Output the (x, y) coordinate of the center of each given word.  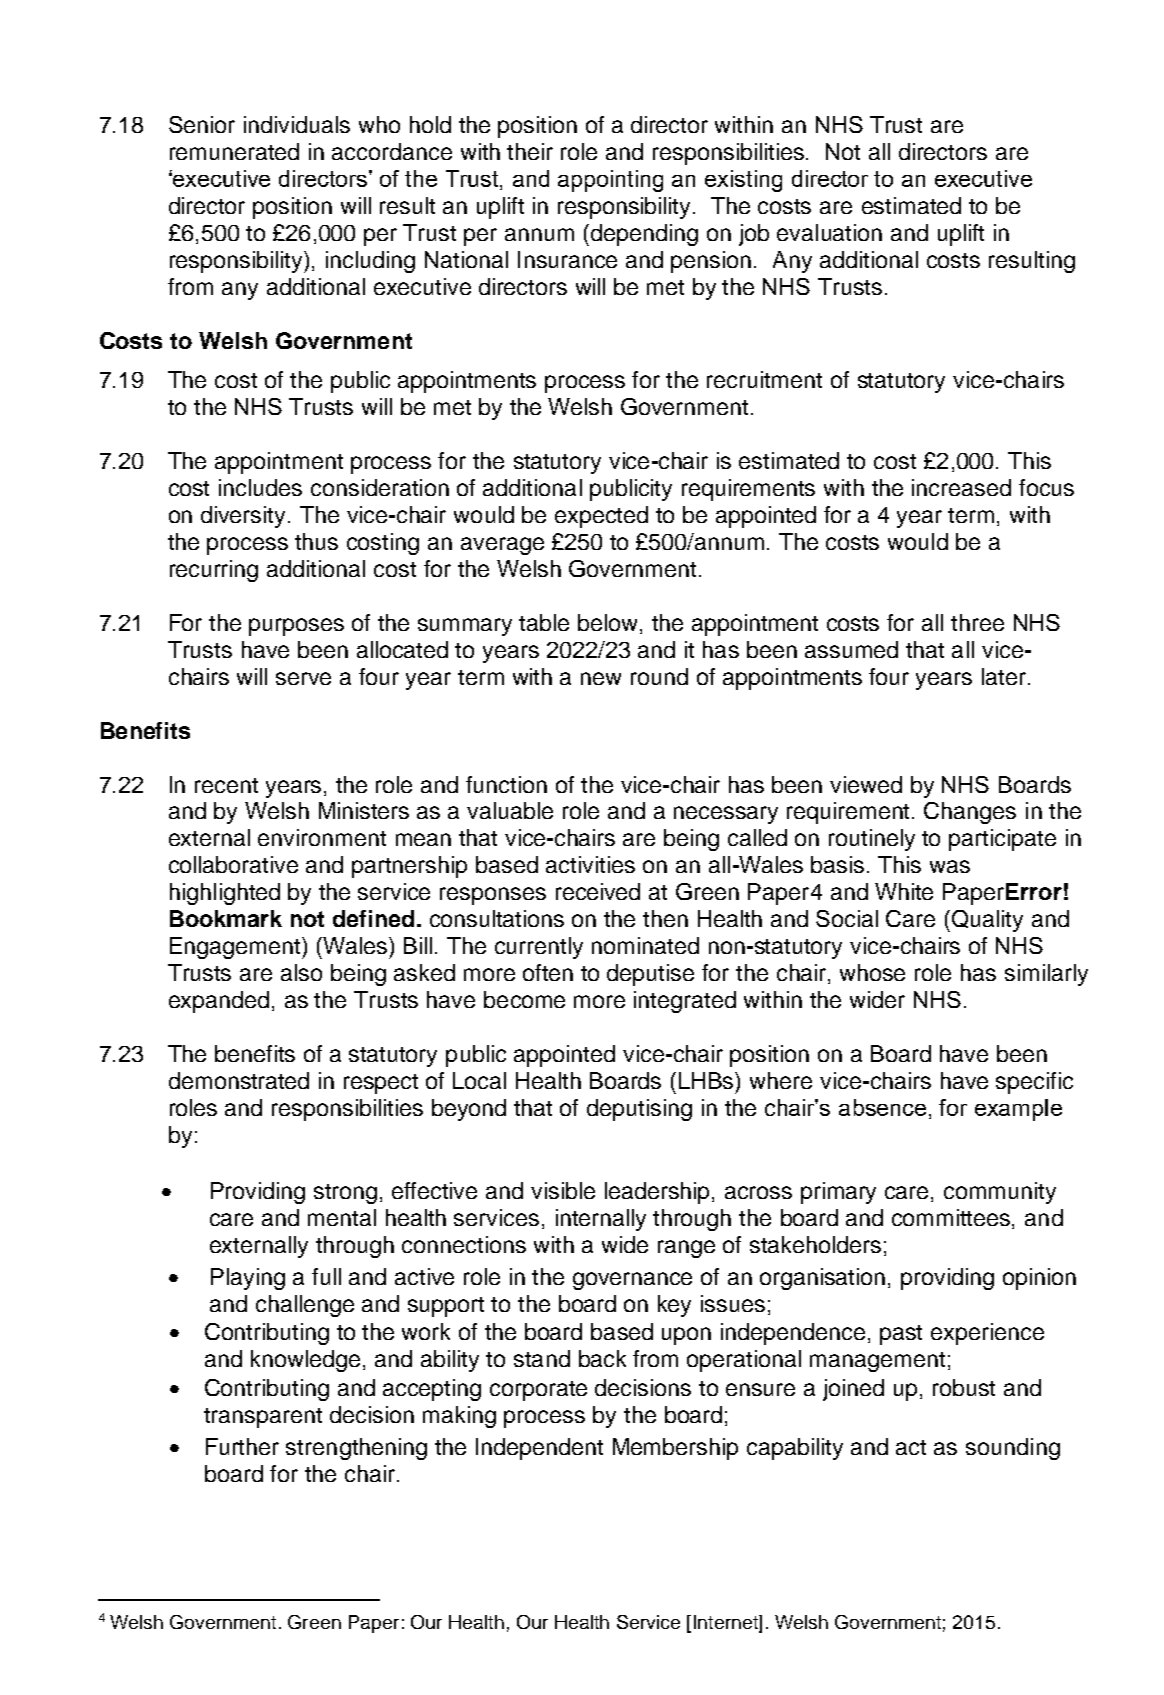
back (602, 1358)
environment (322, 837)
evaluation (829, 232)
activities (590, 864)
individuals (297, 124)
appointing (610, 181)
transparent (263, 1418)
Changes (970, 813)
